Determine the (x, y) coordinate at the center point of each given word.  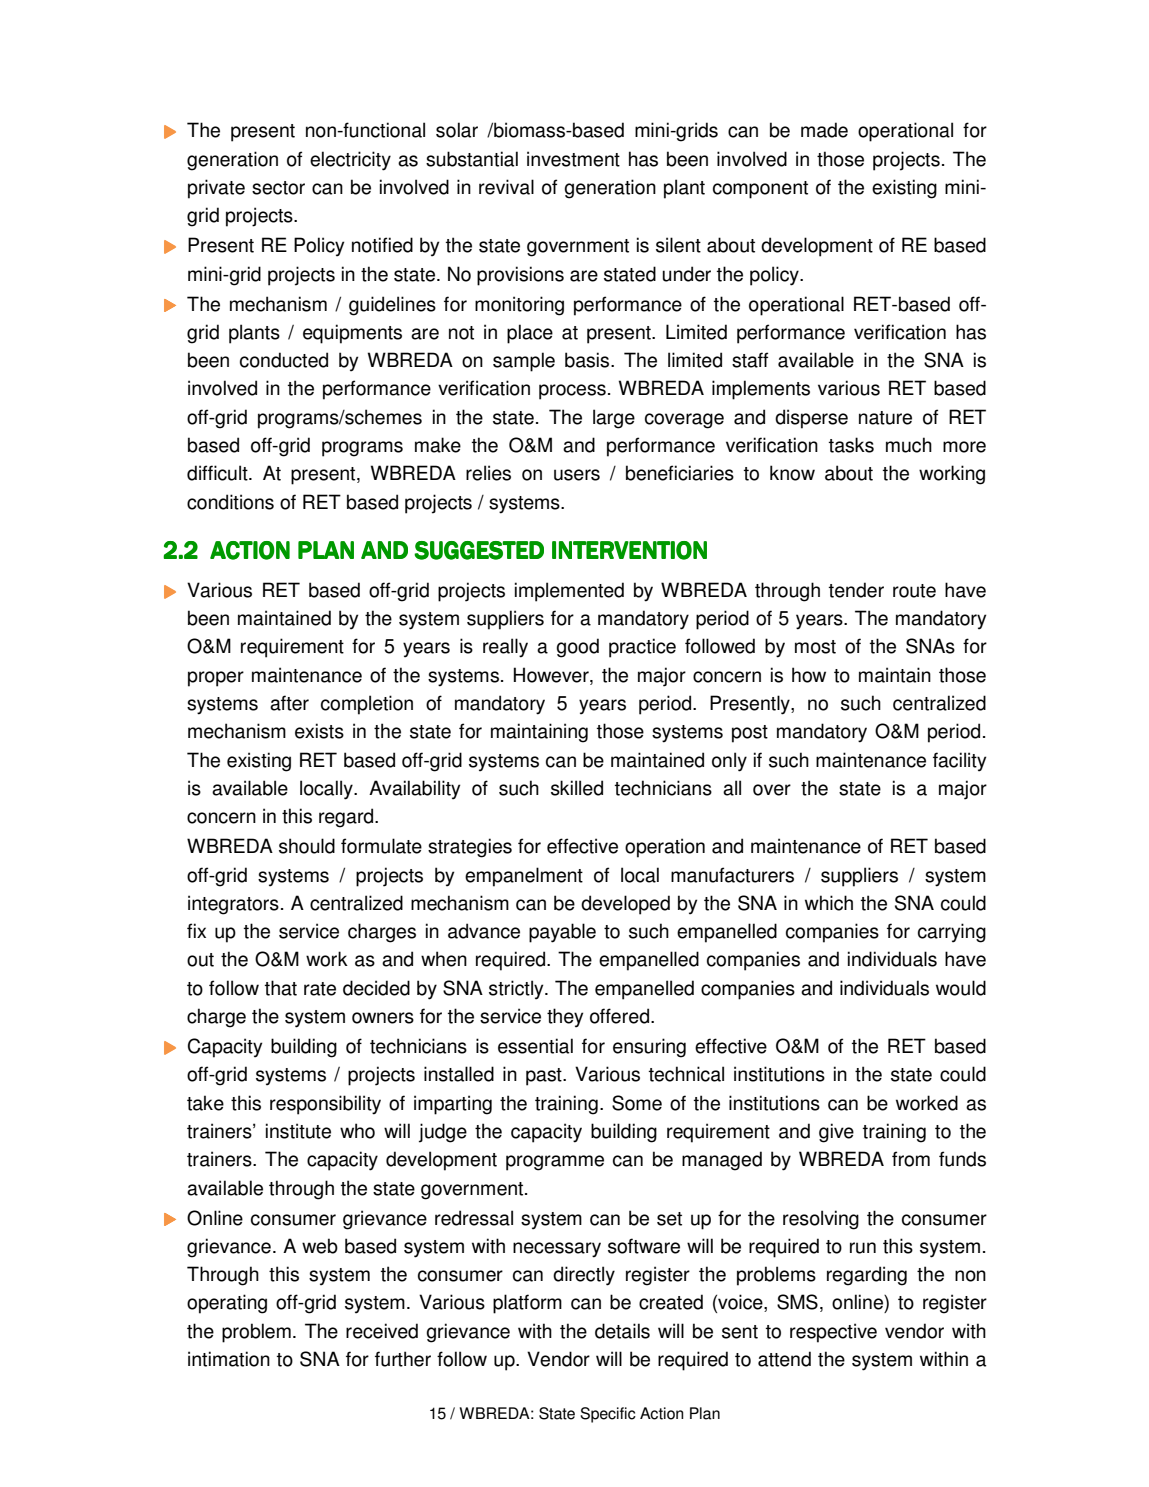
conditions (230, 502)
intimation (229, 1359)
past (545, 1077)
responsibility (325, 1105)
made (824, 130)
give (836, 1133)
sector (278, 188)
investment (573, 159)
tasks (851, 445)
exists (319, 731)
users (577, 475)
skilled (577, 788)
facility (959, 762)
